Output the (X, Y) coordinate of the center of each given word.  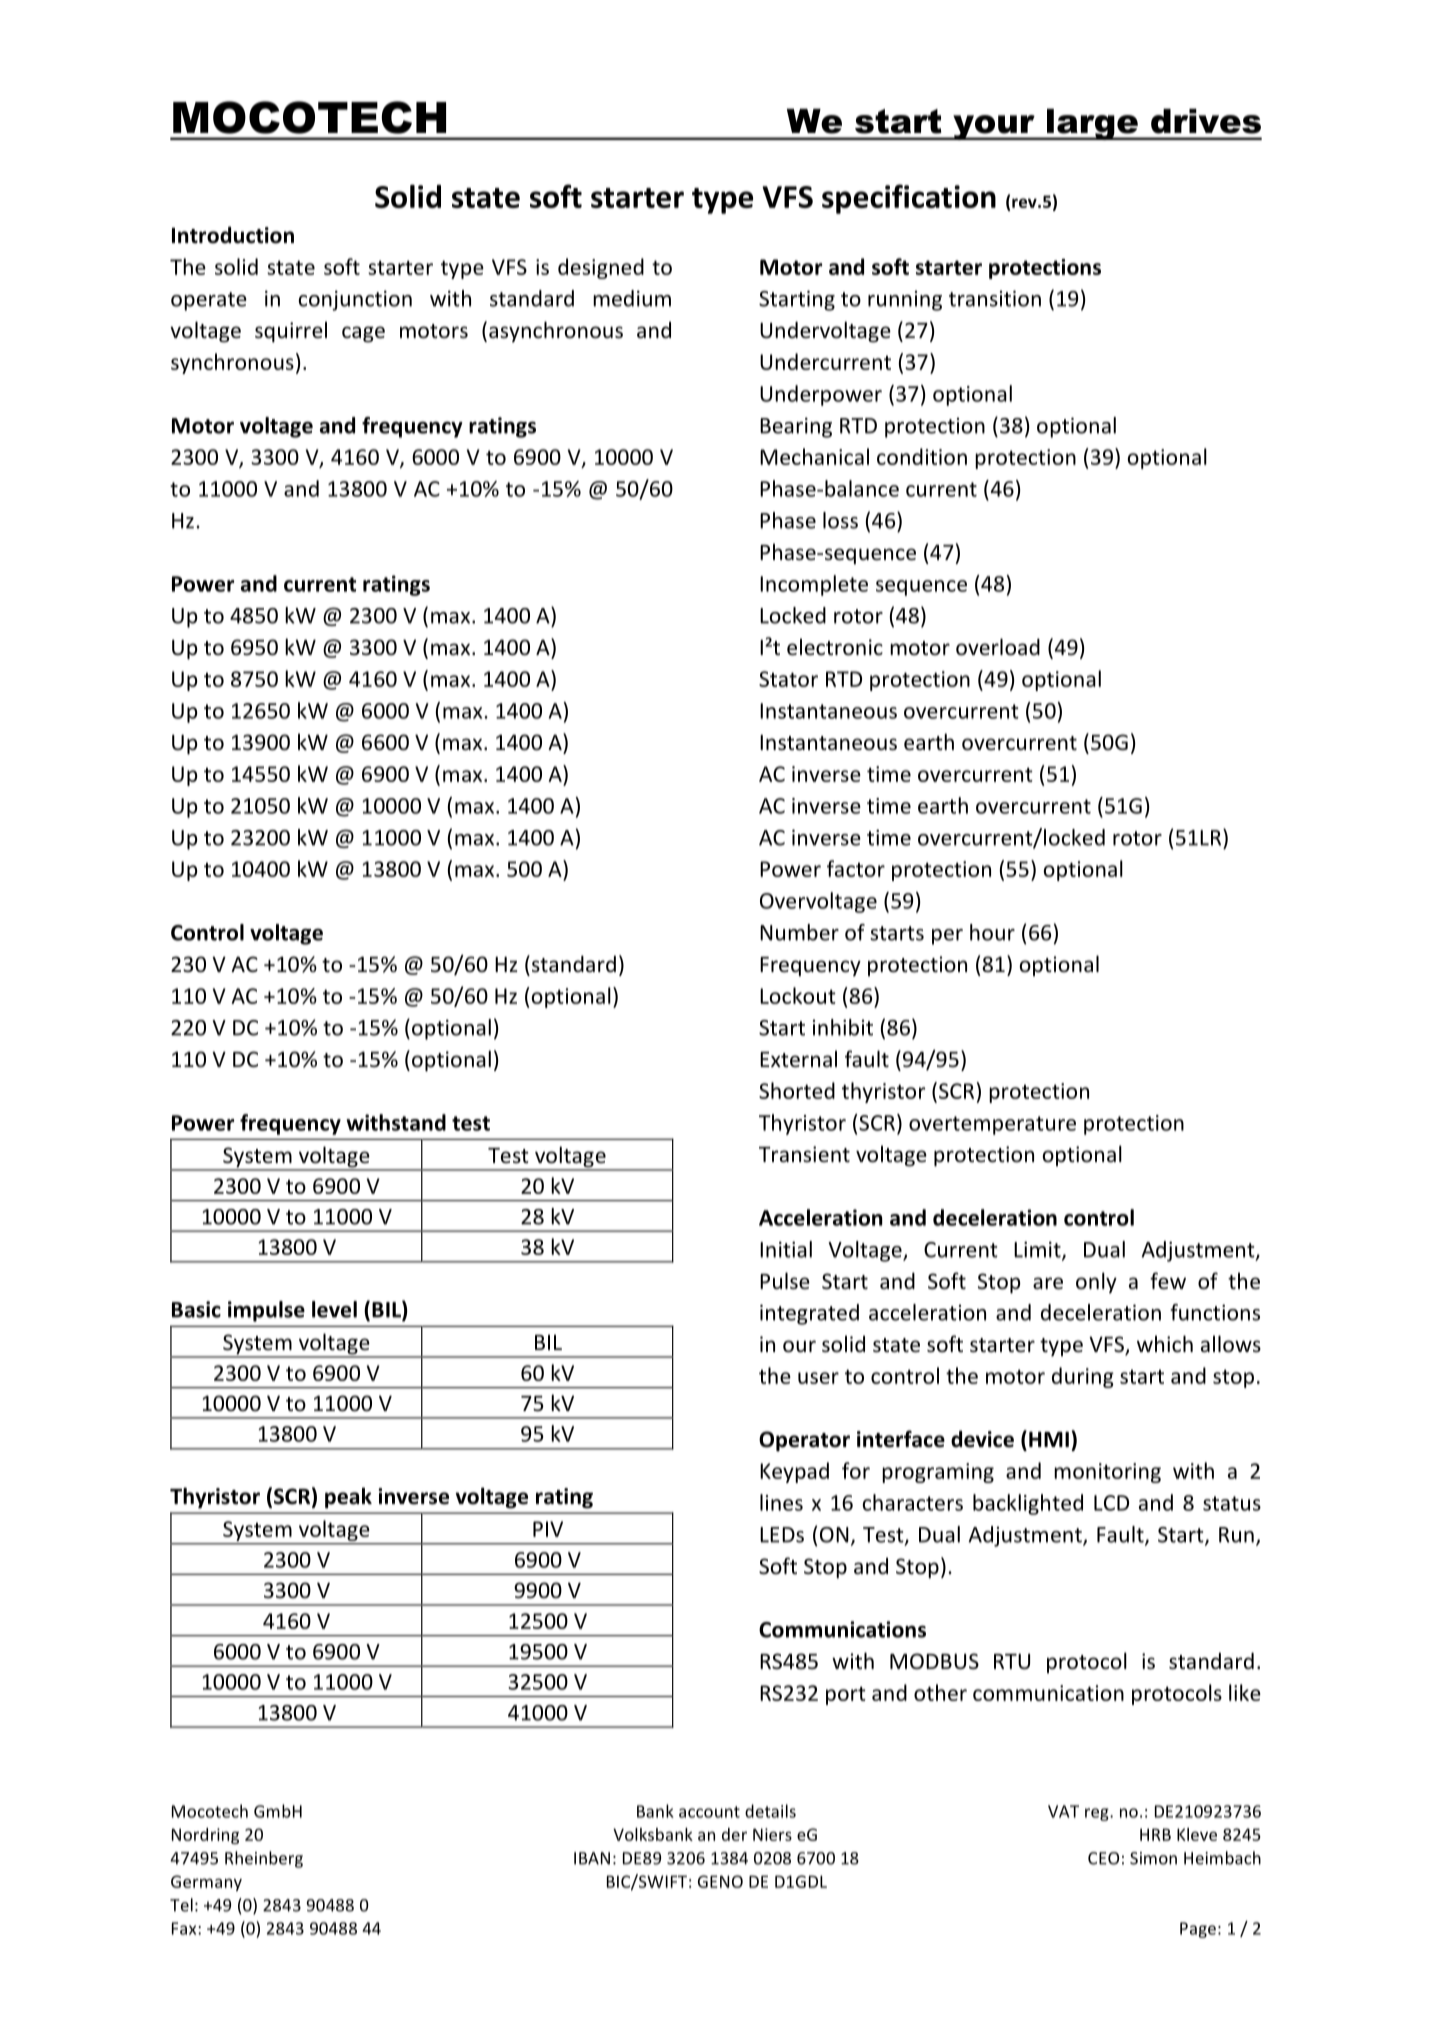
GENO (720, 1881)
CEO (1103, 1858)
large (1092, 124)
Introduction (233, 235)
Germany (206, 1883)
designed (601, 268)
